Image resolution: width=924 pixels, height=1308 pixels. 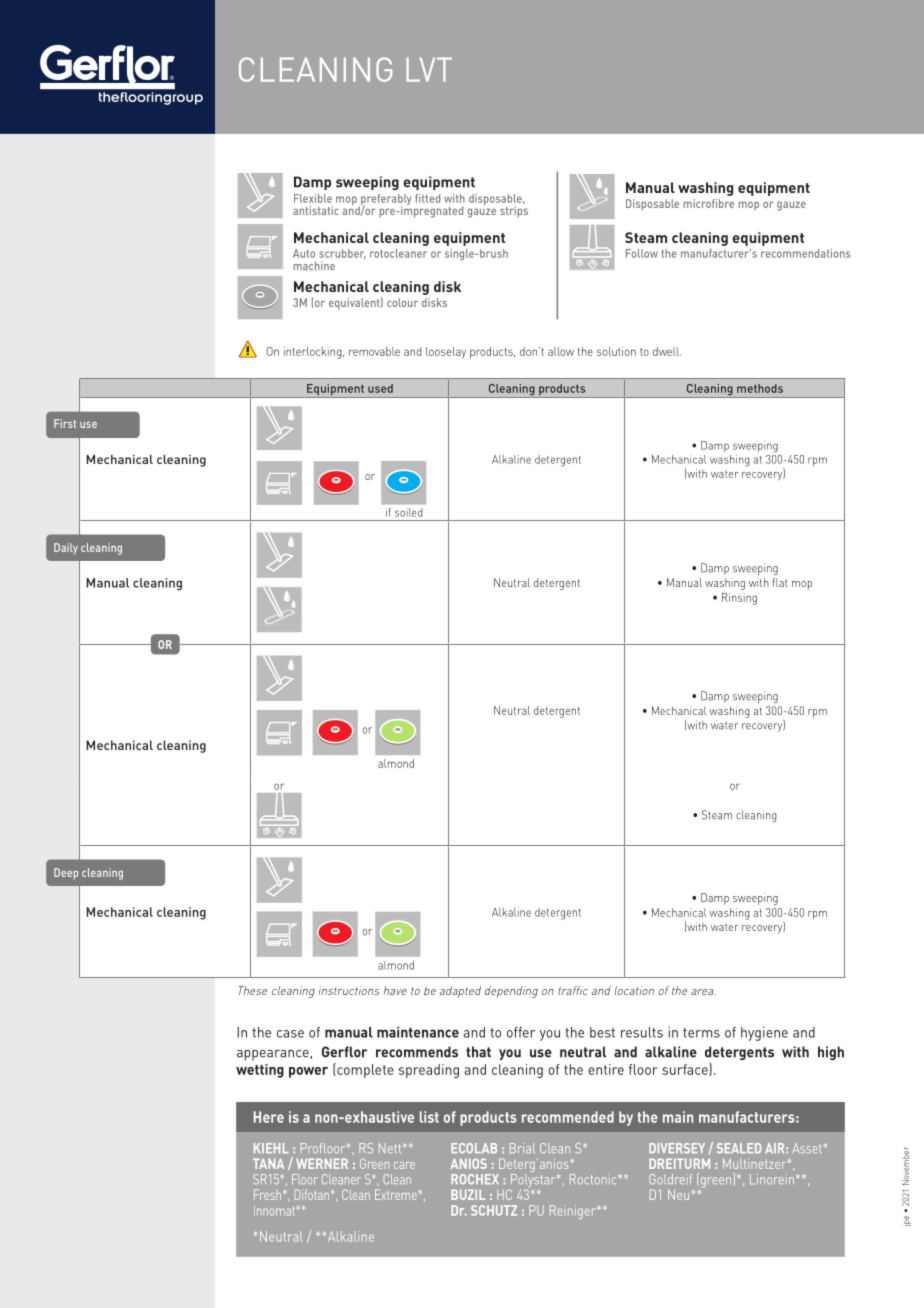 I want to click on Auto, so click(x=304, y=253).
